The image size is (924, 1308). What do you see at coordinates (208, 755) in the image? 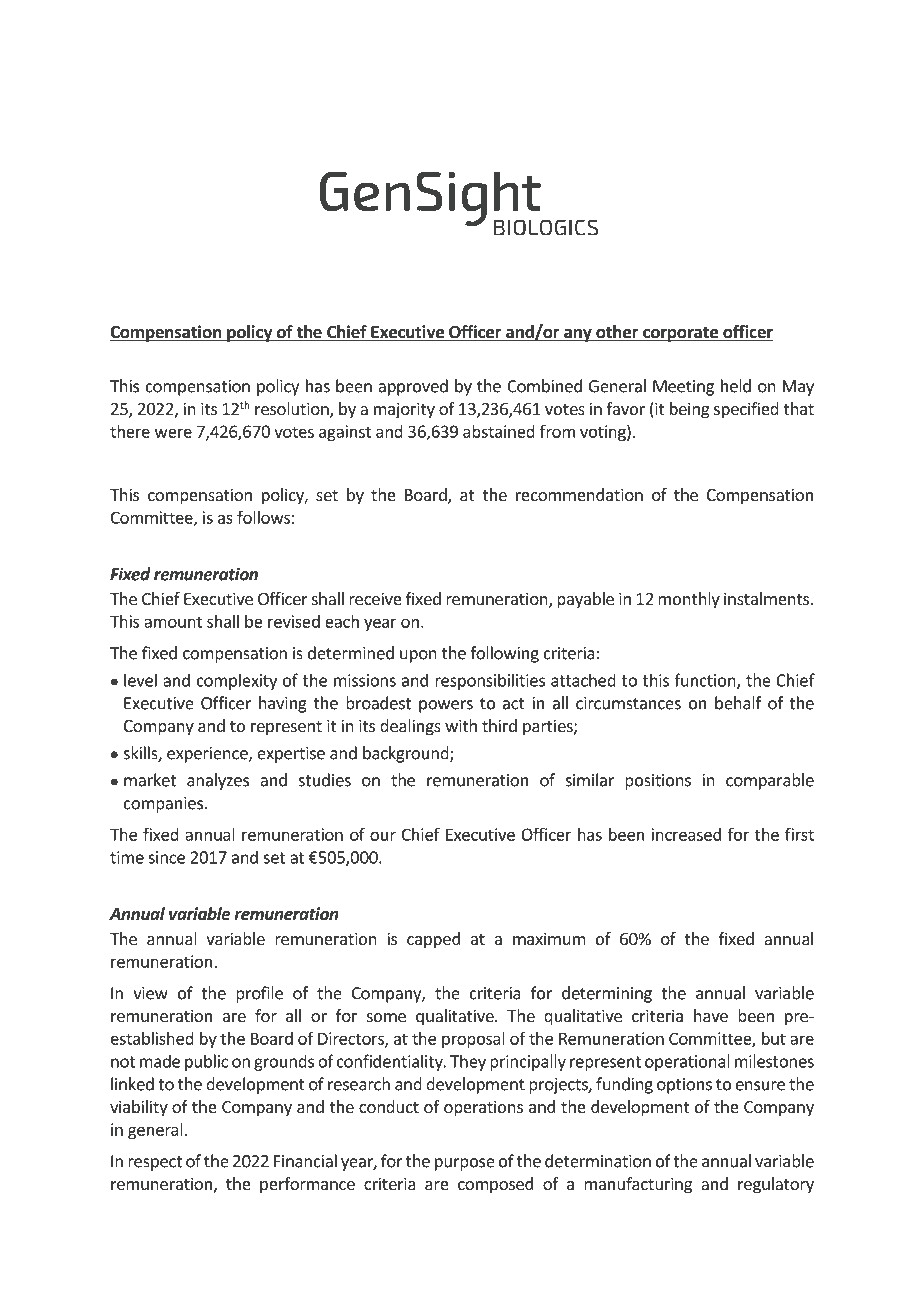
I see `experience` at bounding box center [208, 755].
